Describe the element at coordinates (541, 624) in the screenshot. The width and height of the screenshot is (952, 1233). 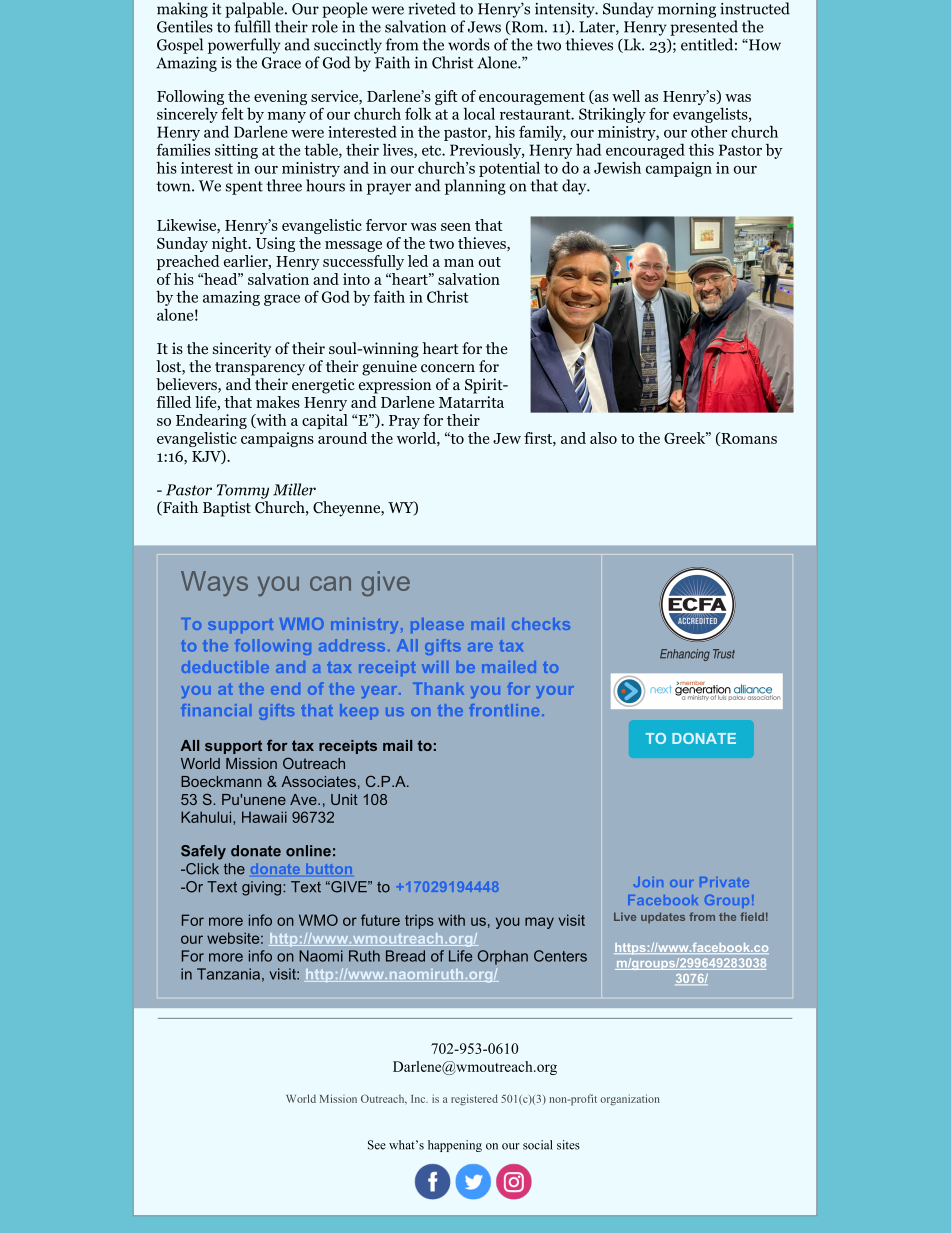
I see `checks` at that location.
